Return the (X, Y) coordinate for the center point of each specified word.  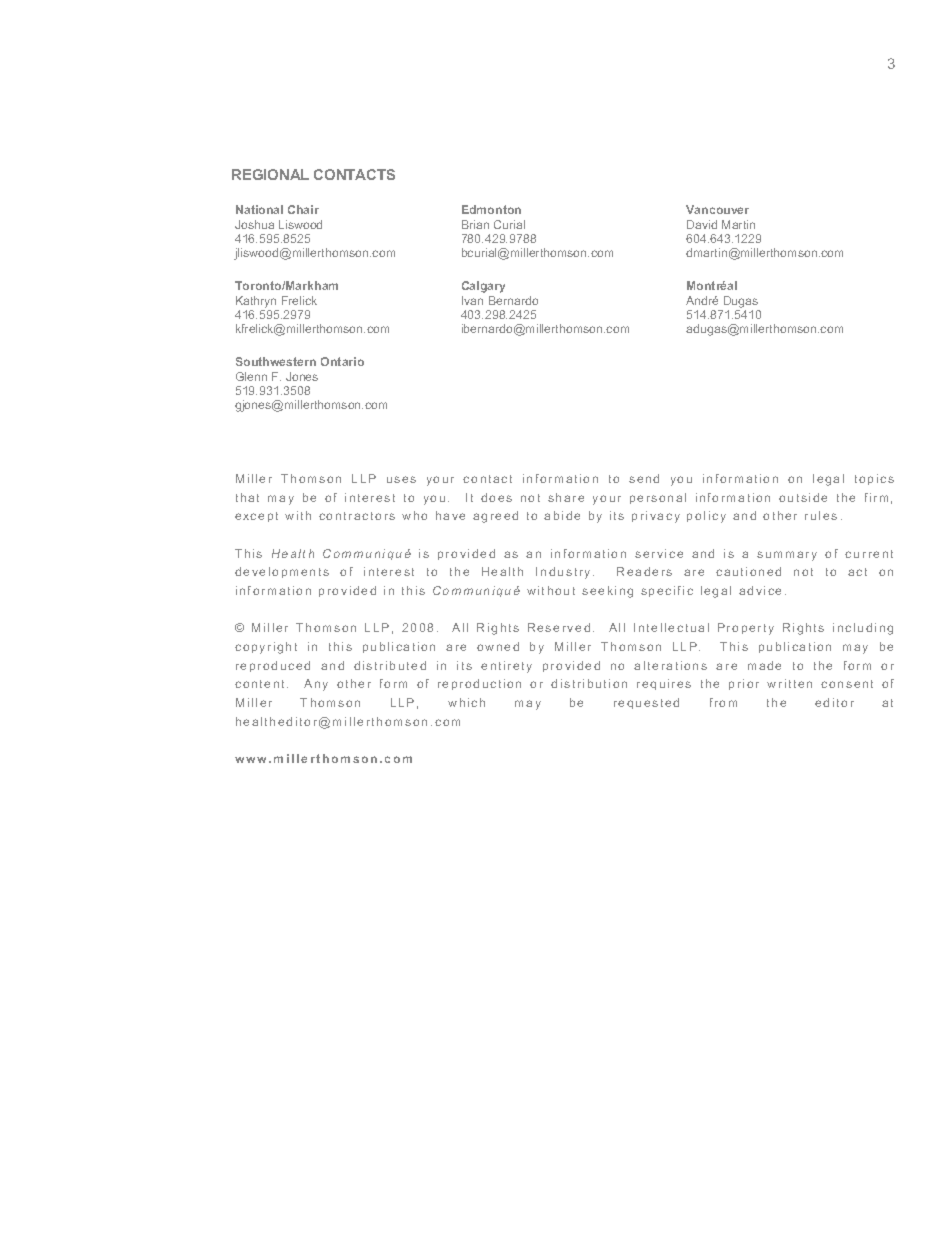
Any (316, 685)
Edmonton (491, 209)
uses (401, 479)
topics (874, 479)
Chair (303, 209)
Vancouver (717, 209)
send (644, 478)
